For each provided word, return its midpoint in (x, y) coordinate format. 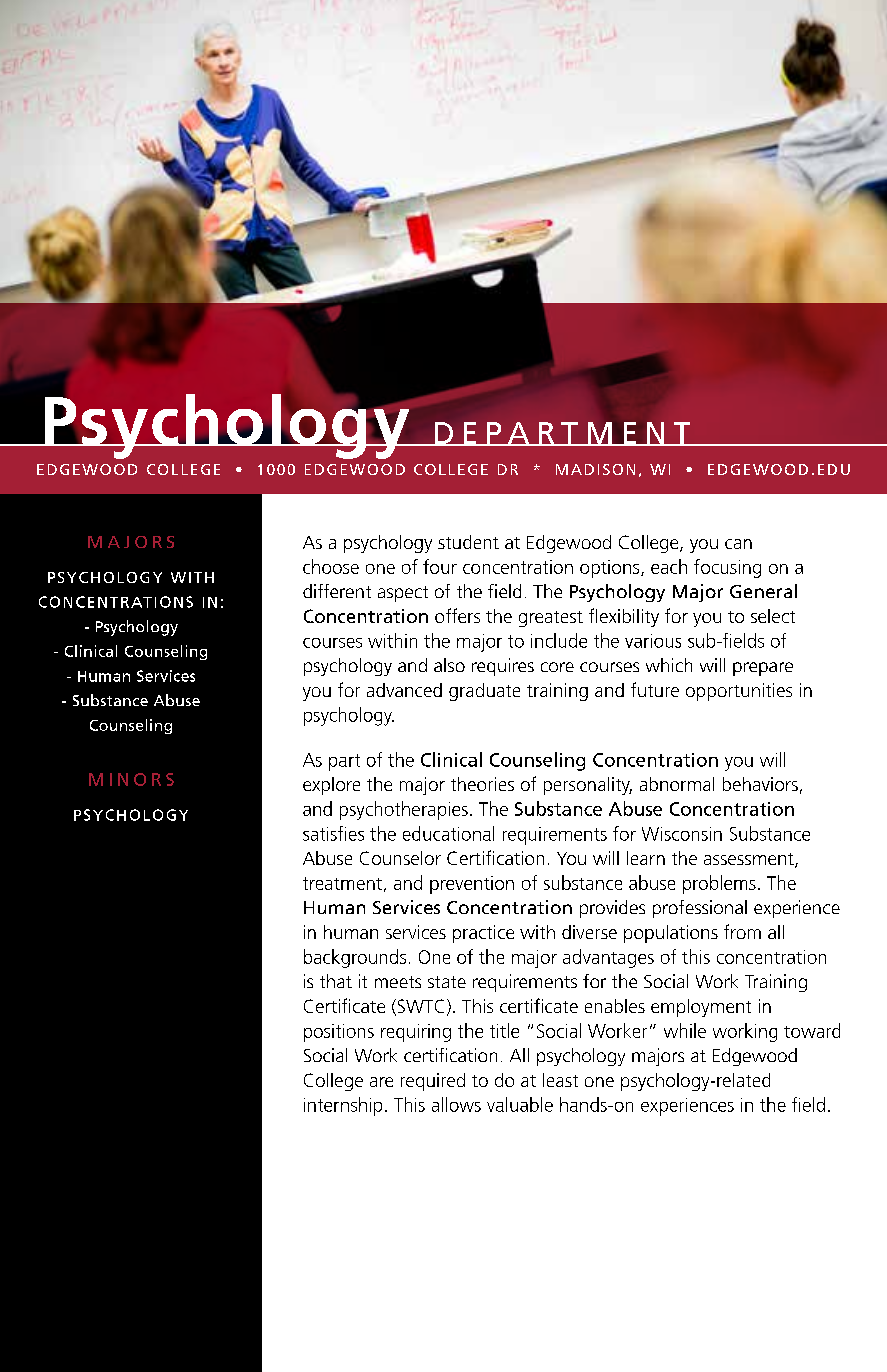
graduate (484, 692)
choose (331, 566)
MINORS (131, 779)
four (440, 566)
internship (343, 1106)
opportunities (739, 692)
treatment (342, 883)
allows (456, 1104)
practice (483, 934)
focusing (727, 568)
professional (700, 909)
